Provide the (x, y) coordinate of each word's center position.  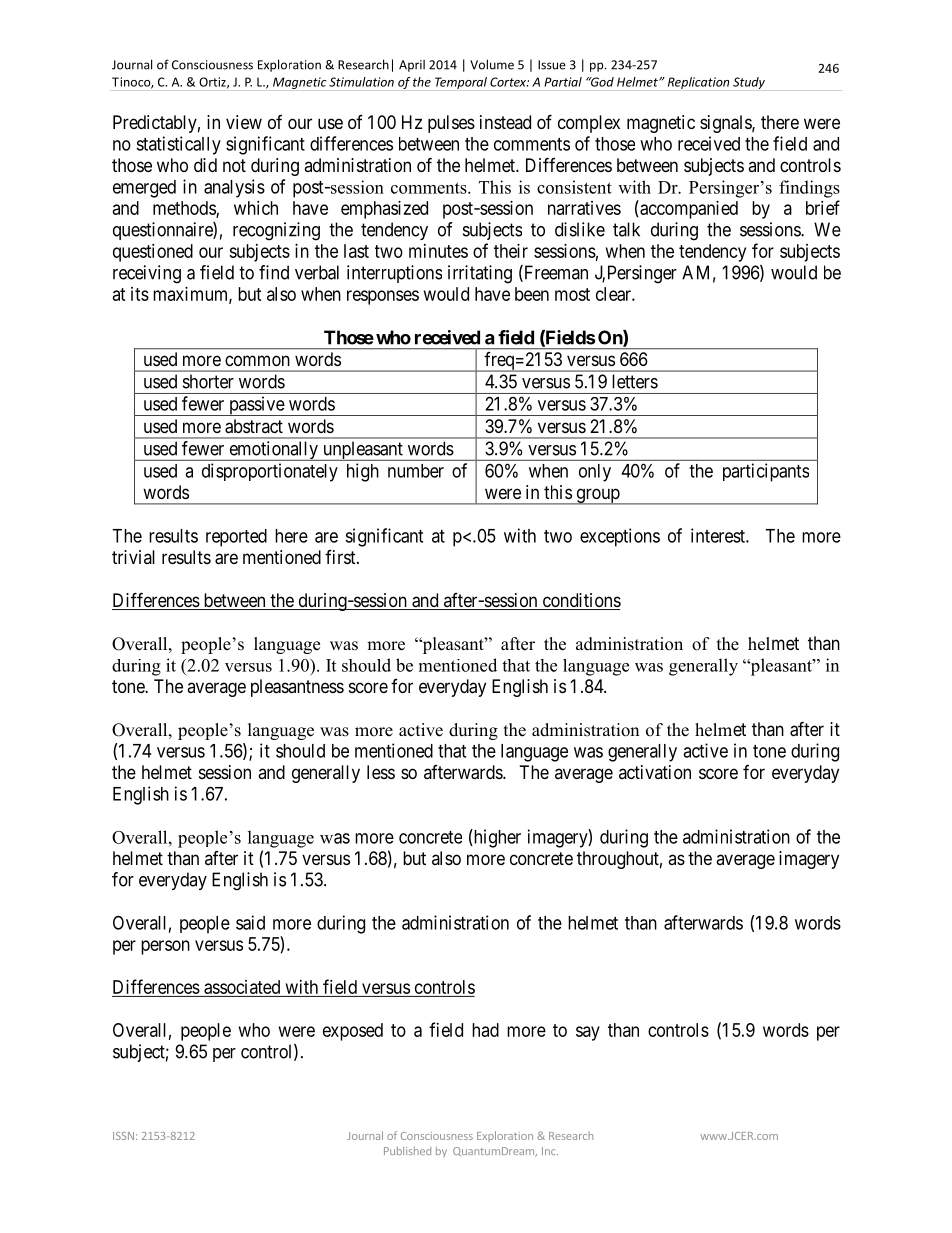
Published (407, 1151)
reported (236, 538)
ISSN (123, 1136)
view (244, 122)
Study (749, 83)
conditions (580, 601)
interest (719, 535)
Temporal (461, 83)
